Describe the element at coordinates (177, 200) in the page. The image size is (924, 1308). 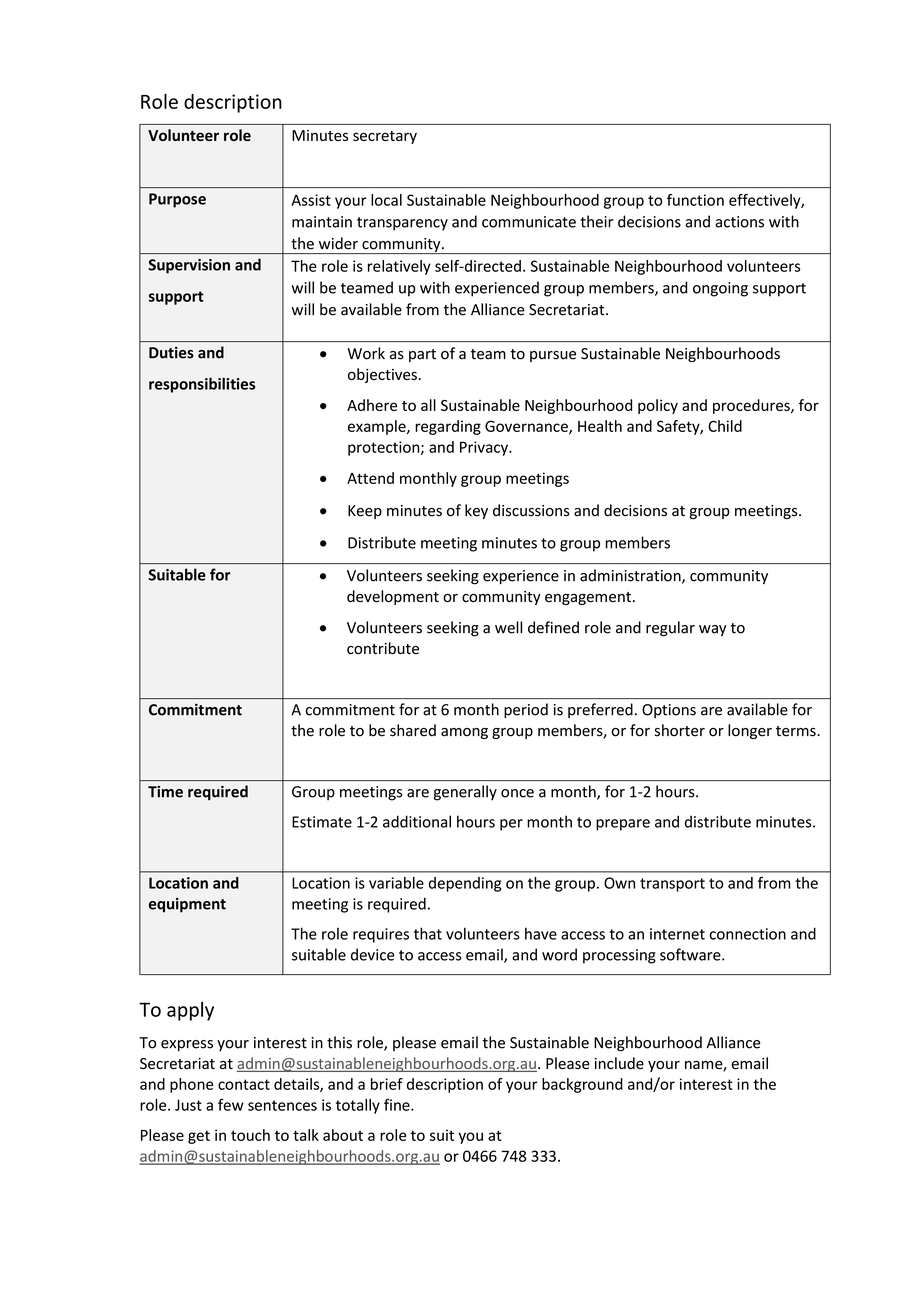
I see `Purpose` at that location.
